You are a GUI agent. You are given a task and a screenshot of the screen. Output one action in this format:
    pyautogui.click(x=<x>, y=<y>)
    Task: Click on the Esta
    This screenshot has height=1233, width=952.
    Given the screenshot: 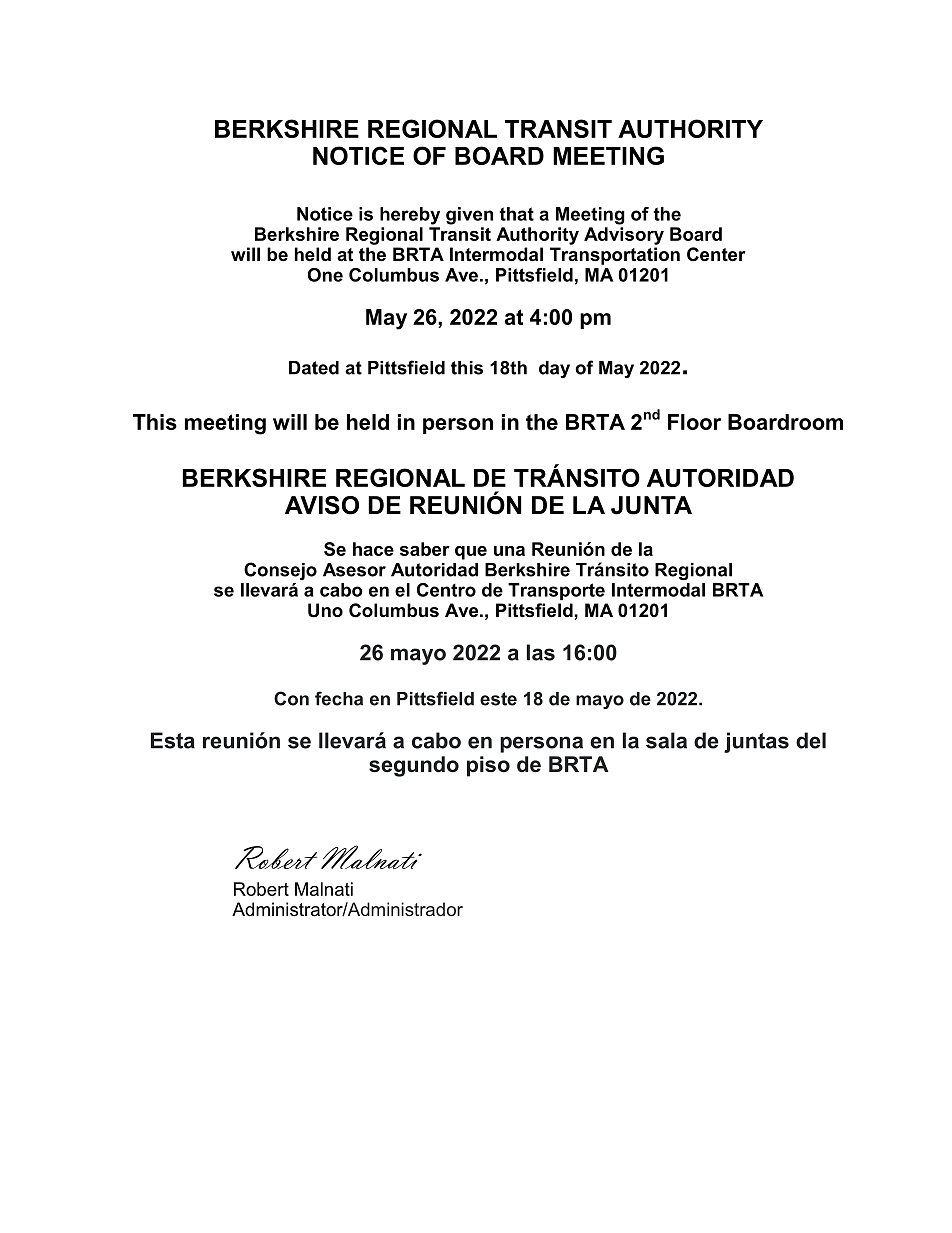 What is the action you would take?
    pyautogui.click(x=173, y=740)
